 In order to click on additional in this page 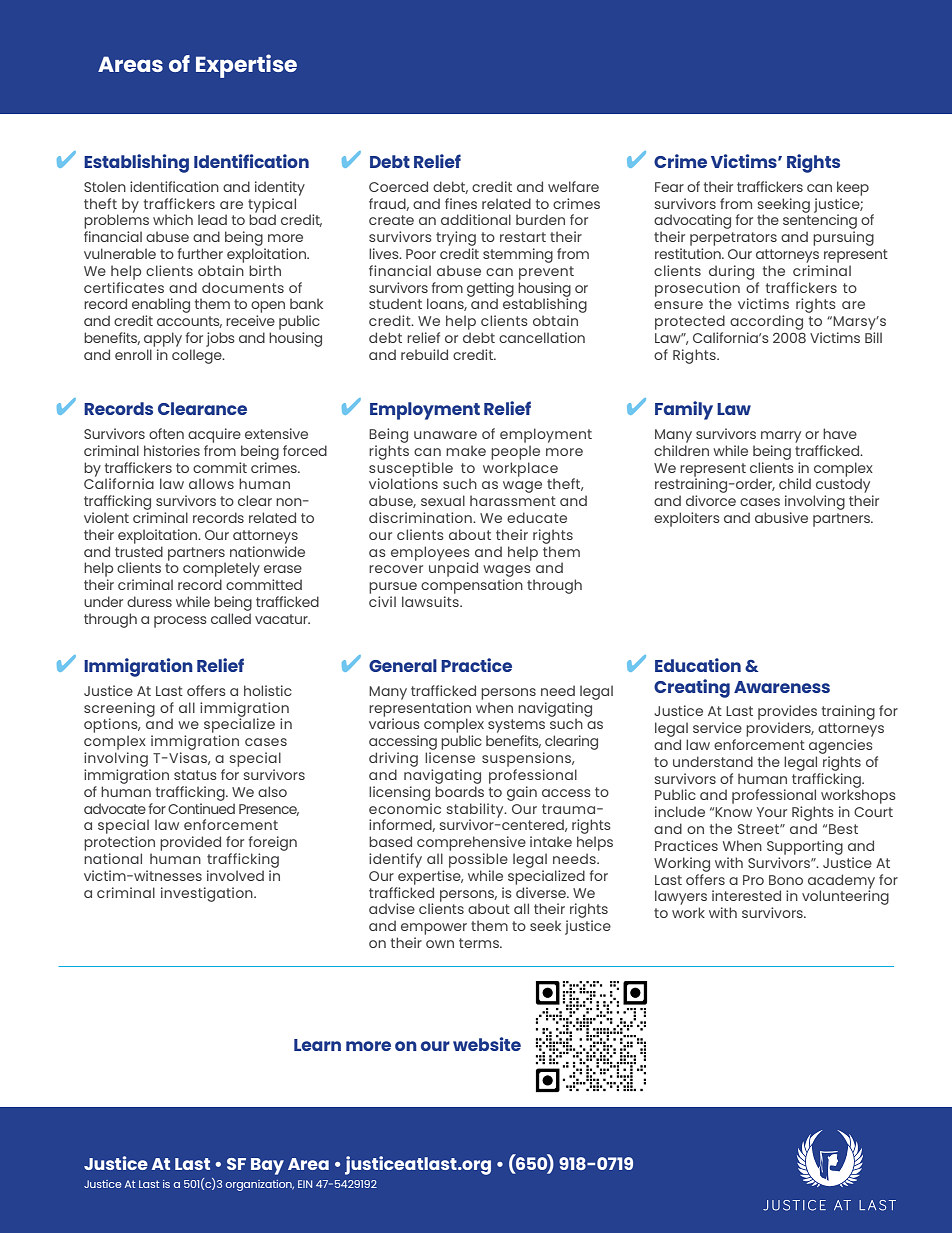, I will do `click(476, 219)`.
